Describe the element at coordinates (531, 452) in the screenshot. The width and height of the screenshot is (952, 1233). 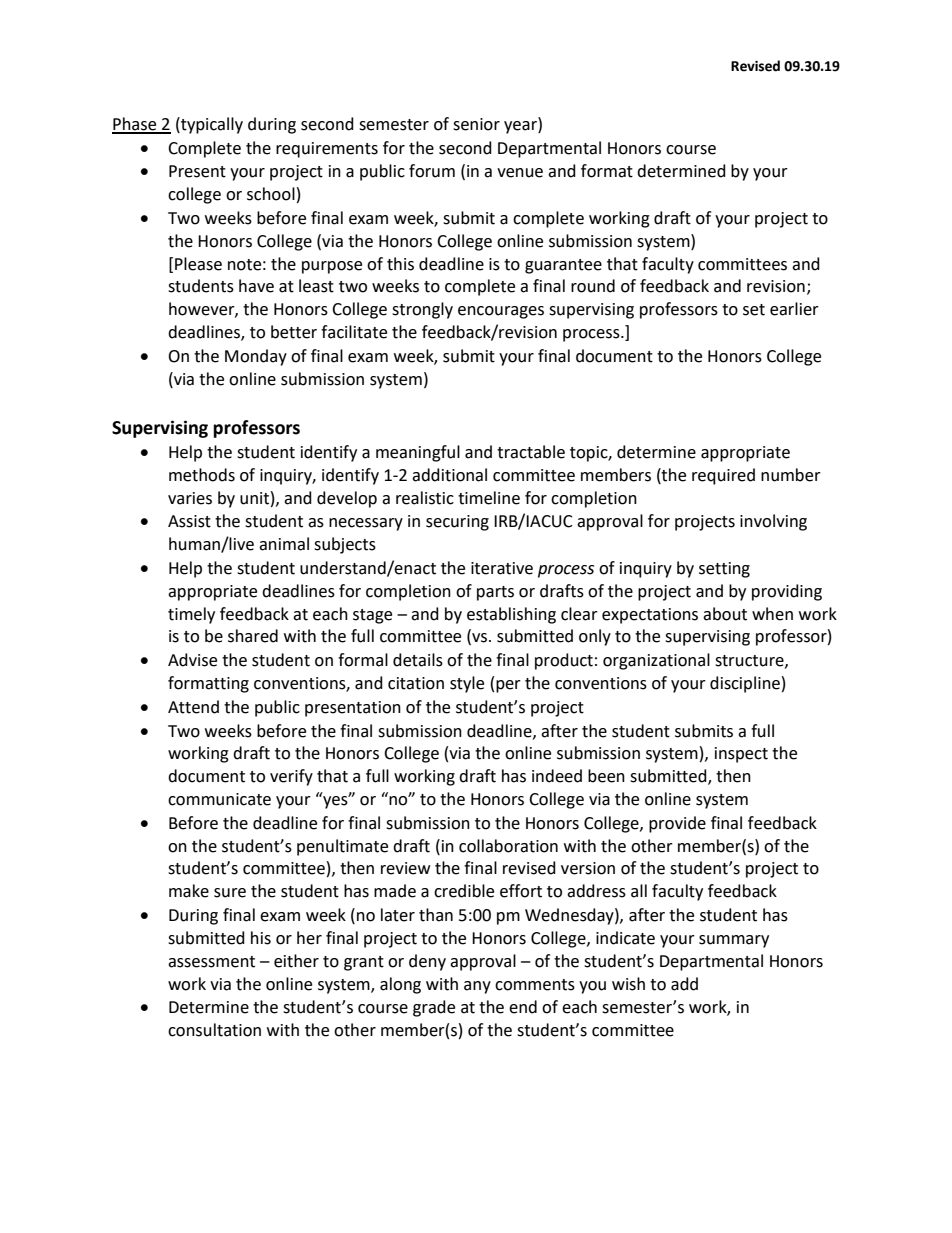
I see `tractable` at that location.
